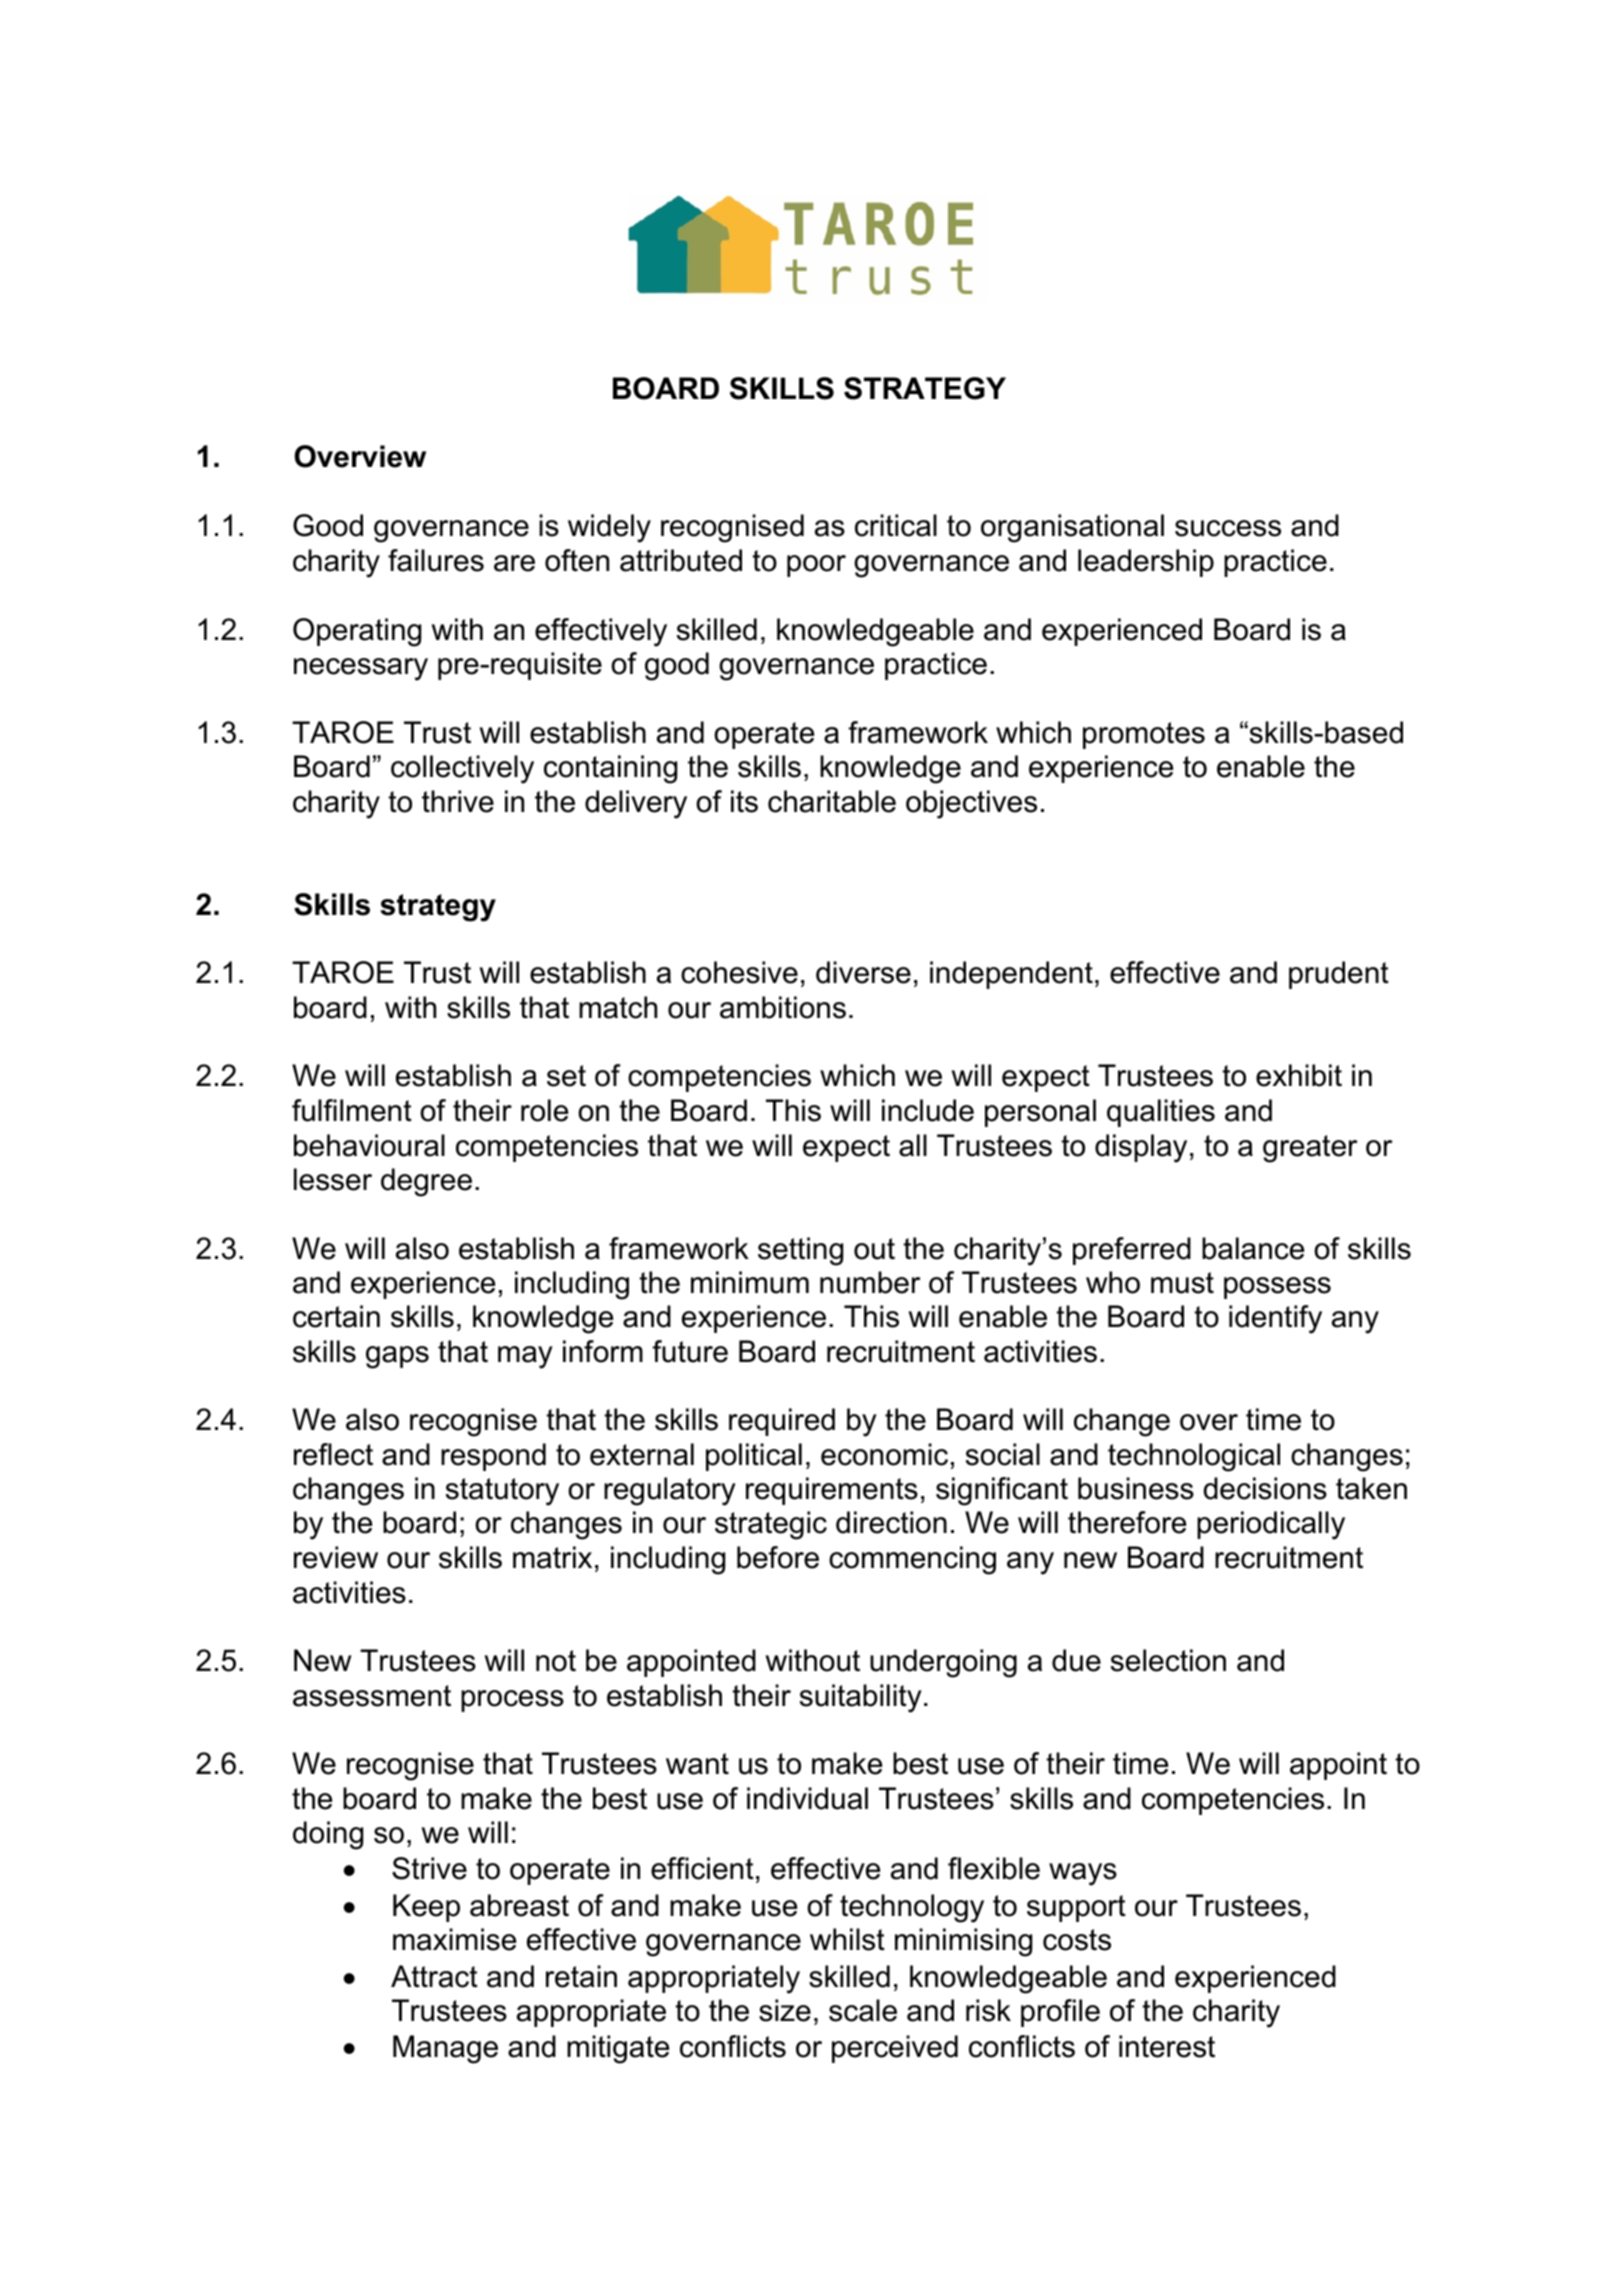 The width and height of the image is (1617, 2289). What do you see at coordinates (863, 2010) in the image?
I see `scale` at bounding box center [863, 2010].
